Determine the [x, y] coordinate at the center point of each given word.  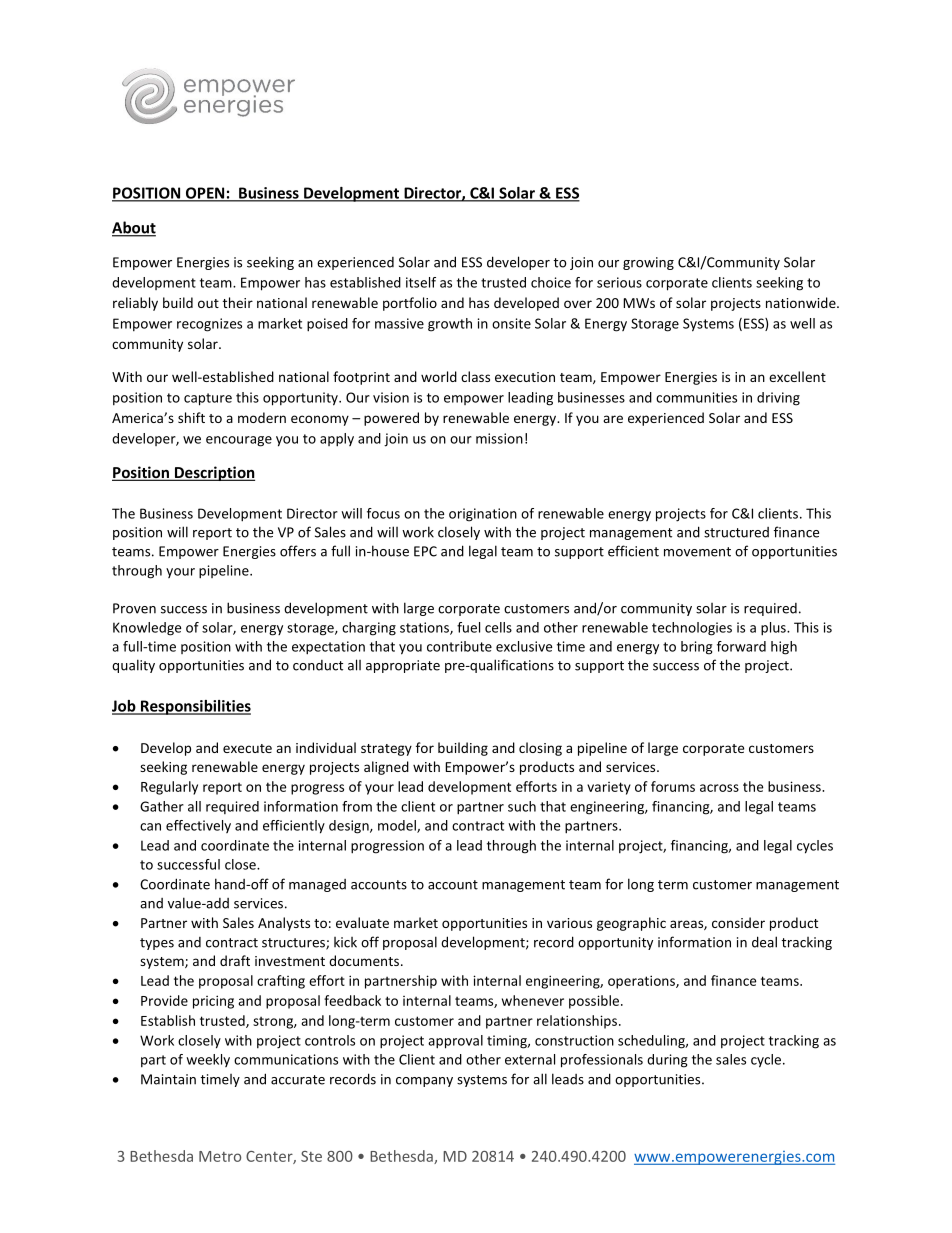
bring [697, 648]
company [424, 1082]
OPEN [205, 194]
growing [648, 263]
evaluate [362, 922]
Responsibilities [195, 707]
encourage [239, 441]
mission [499, 438]
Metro [220, 1156]
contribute [459, 646]
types [157, 944]
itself [421, 282]
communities [696, 397]
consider [738, 922]
